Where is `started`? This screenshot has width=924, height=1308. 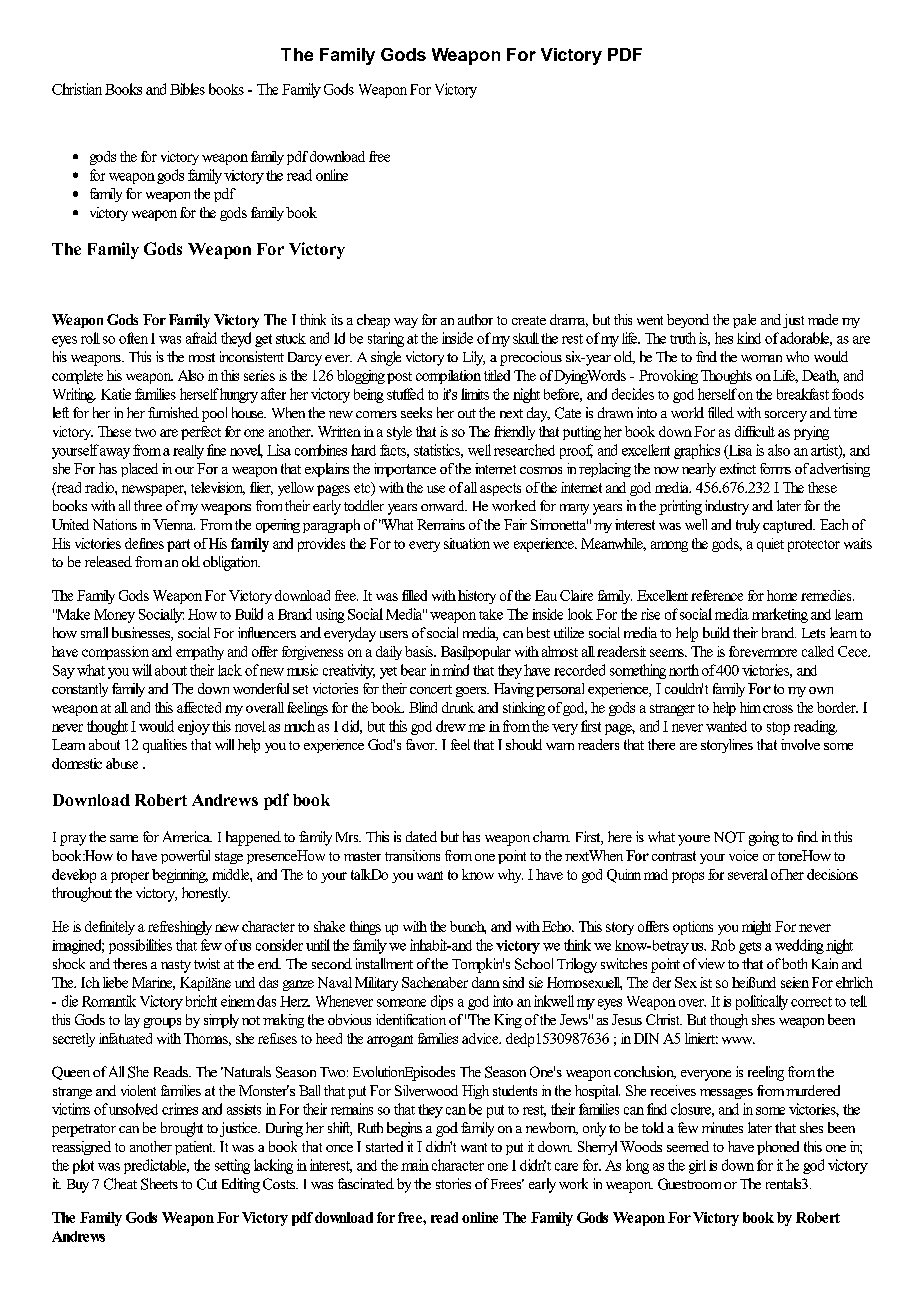
started is located at coordinates (384, 1146).
